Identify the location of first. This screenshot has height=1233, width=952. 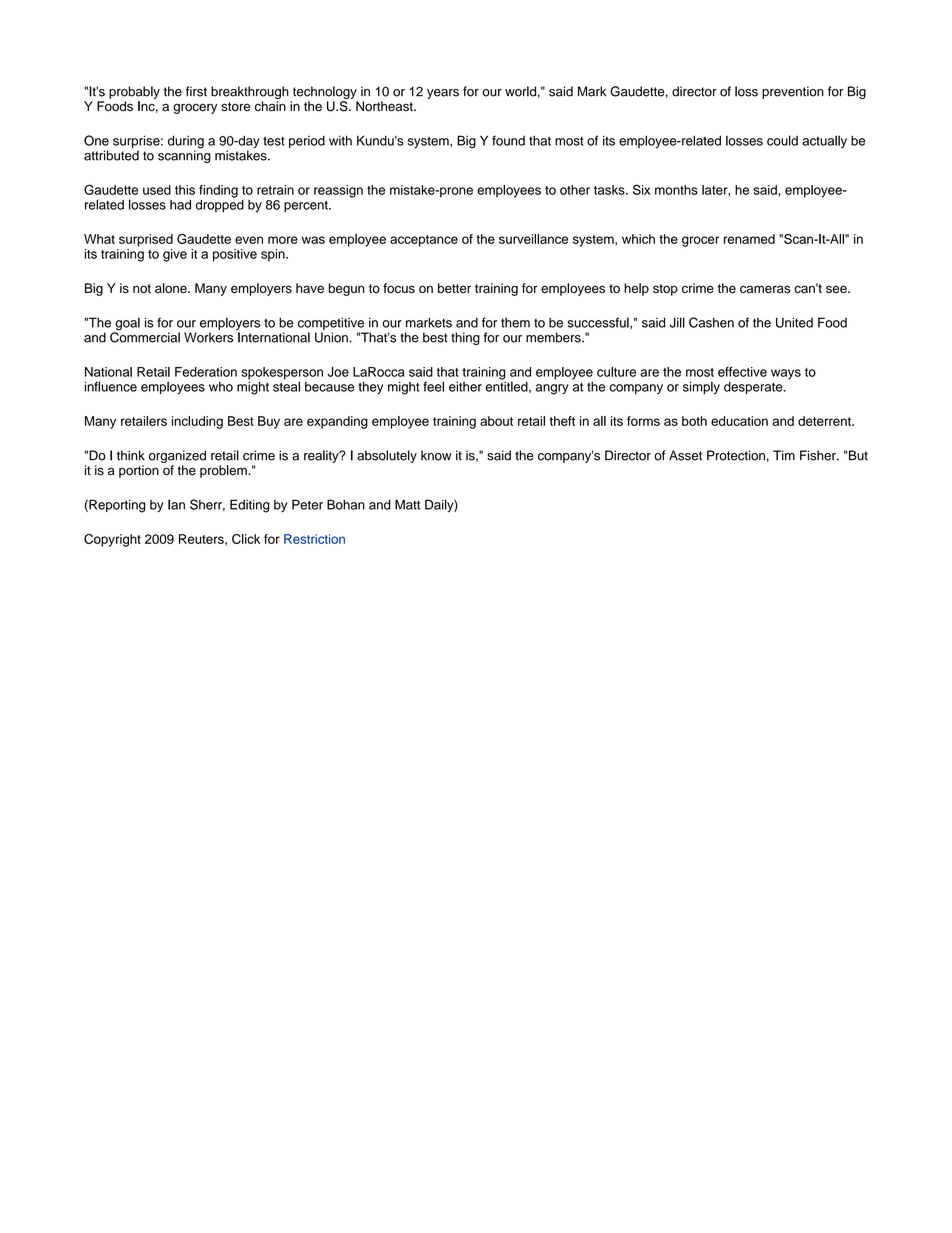
(196, 91).
